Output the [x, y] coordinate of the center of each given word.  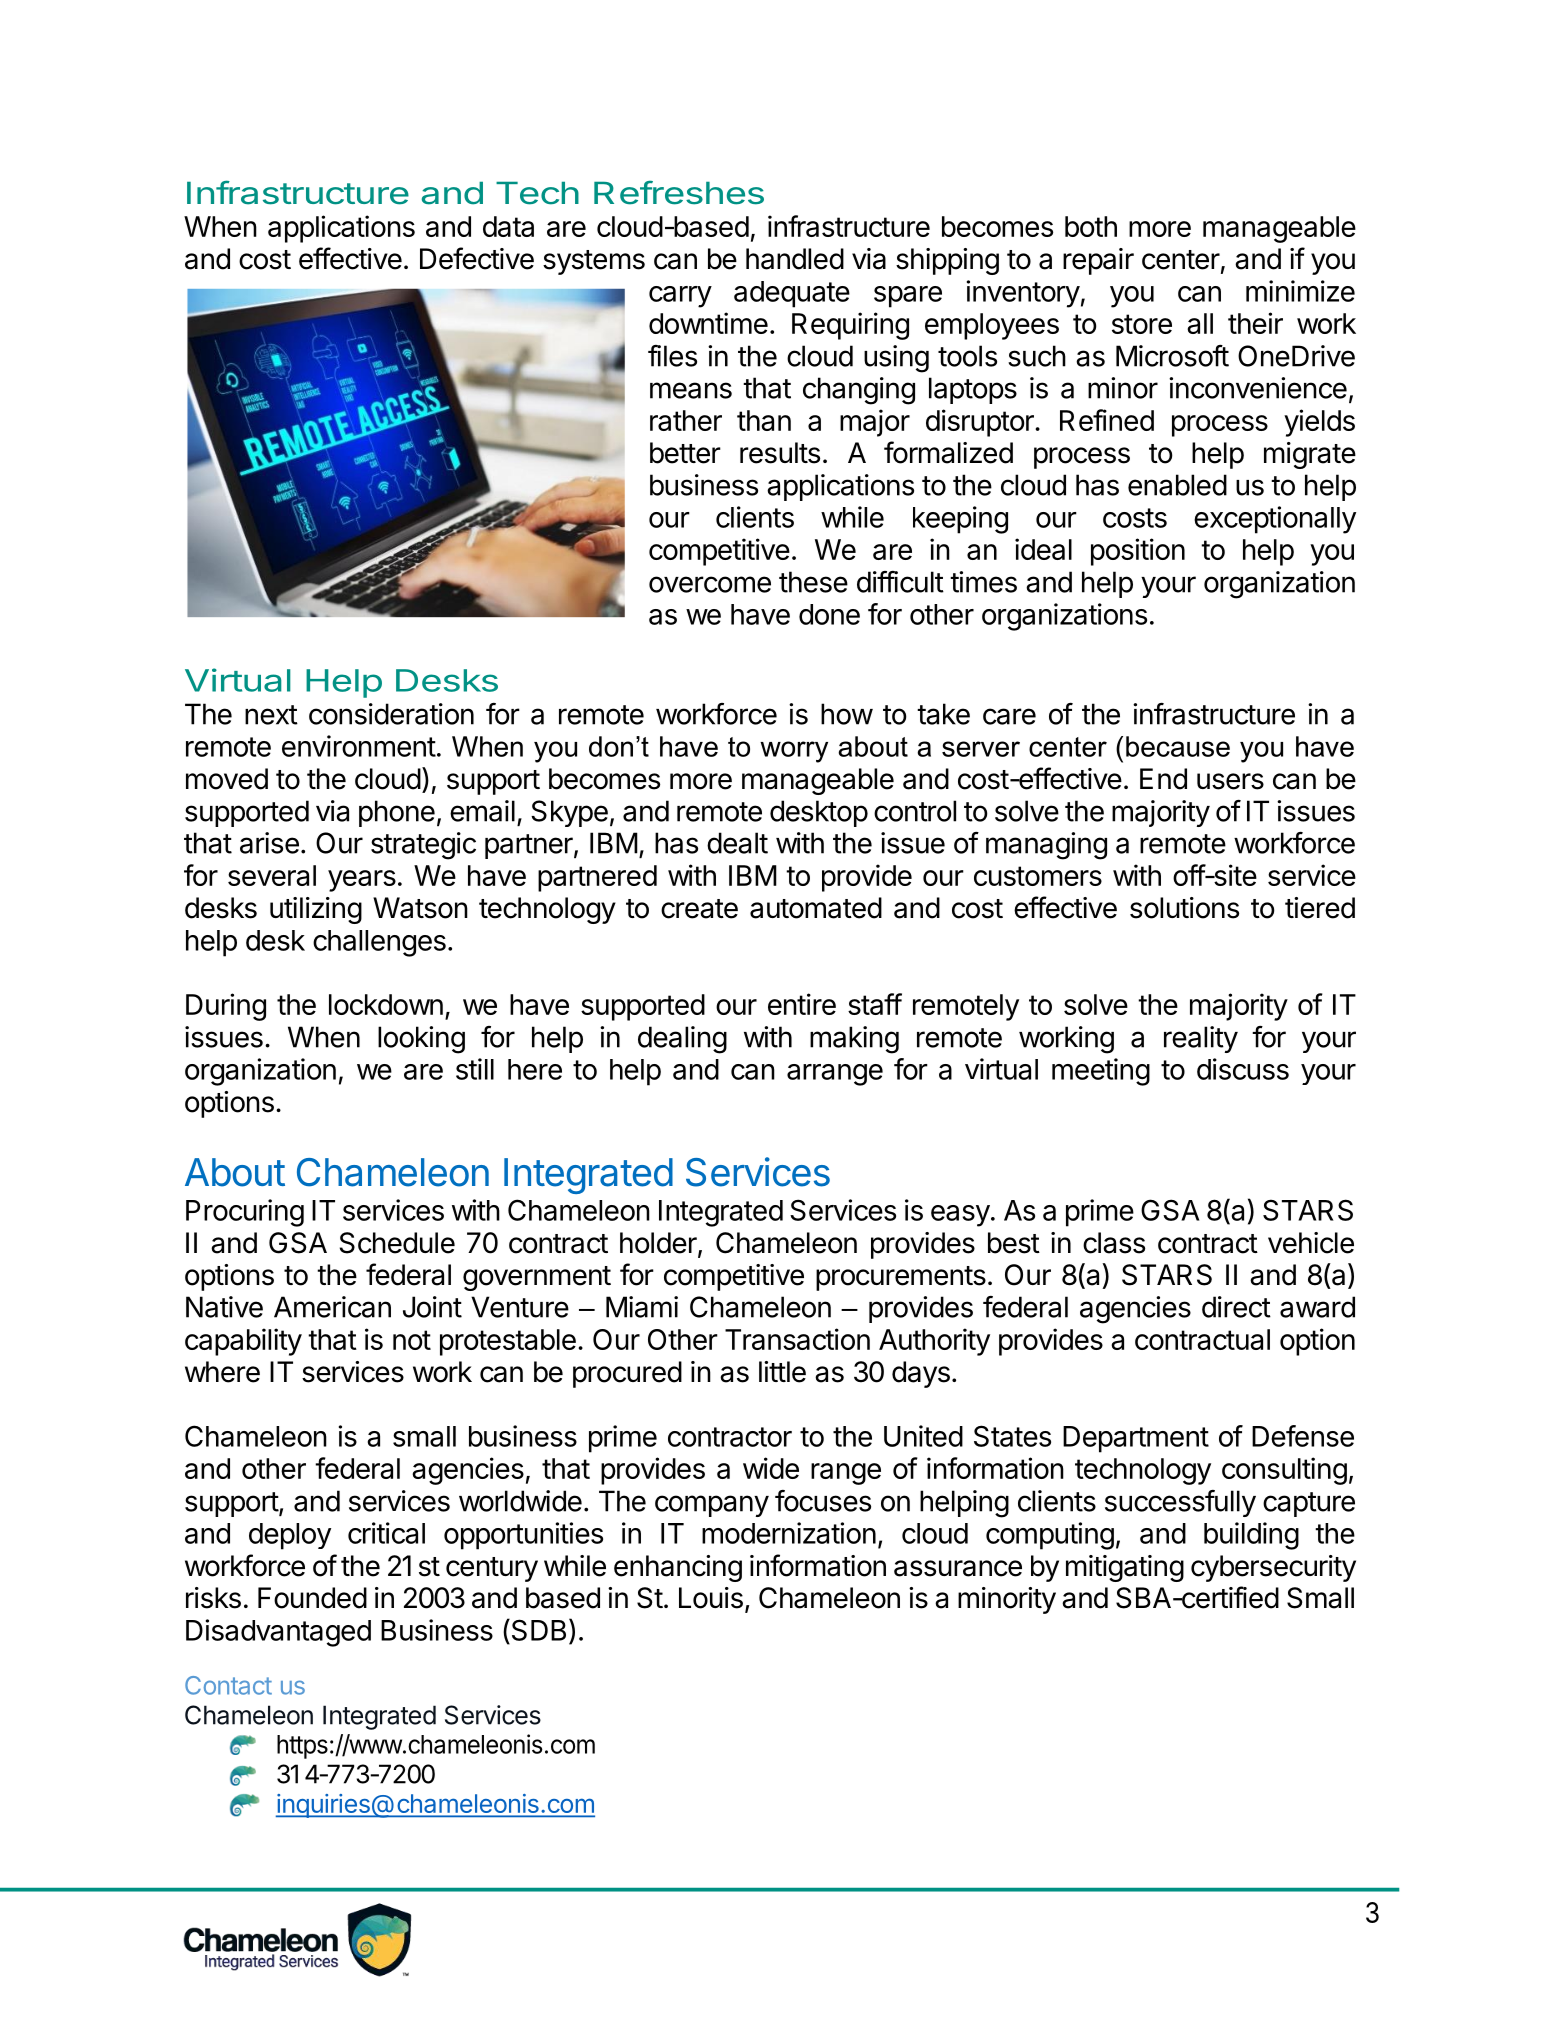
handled [795, 259]
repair [1098, 261]
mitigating [1125, 1568]
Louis [711, 1598]
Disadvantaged [278, 1633]
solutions [1184, 908]
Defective [477, 258]
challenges [379, 943]
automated [816, 908]
